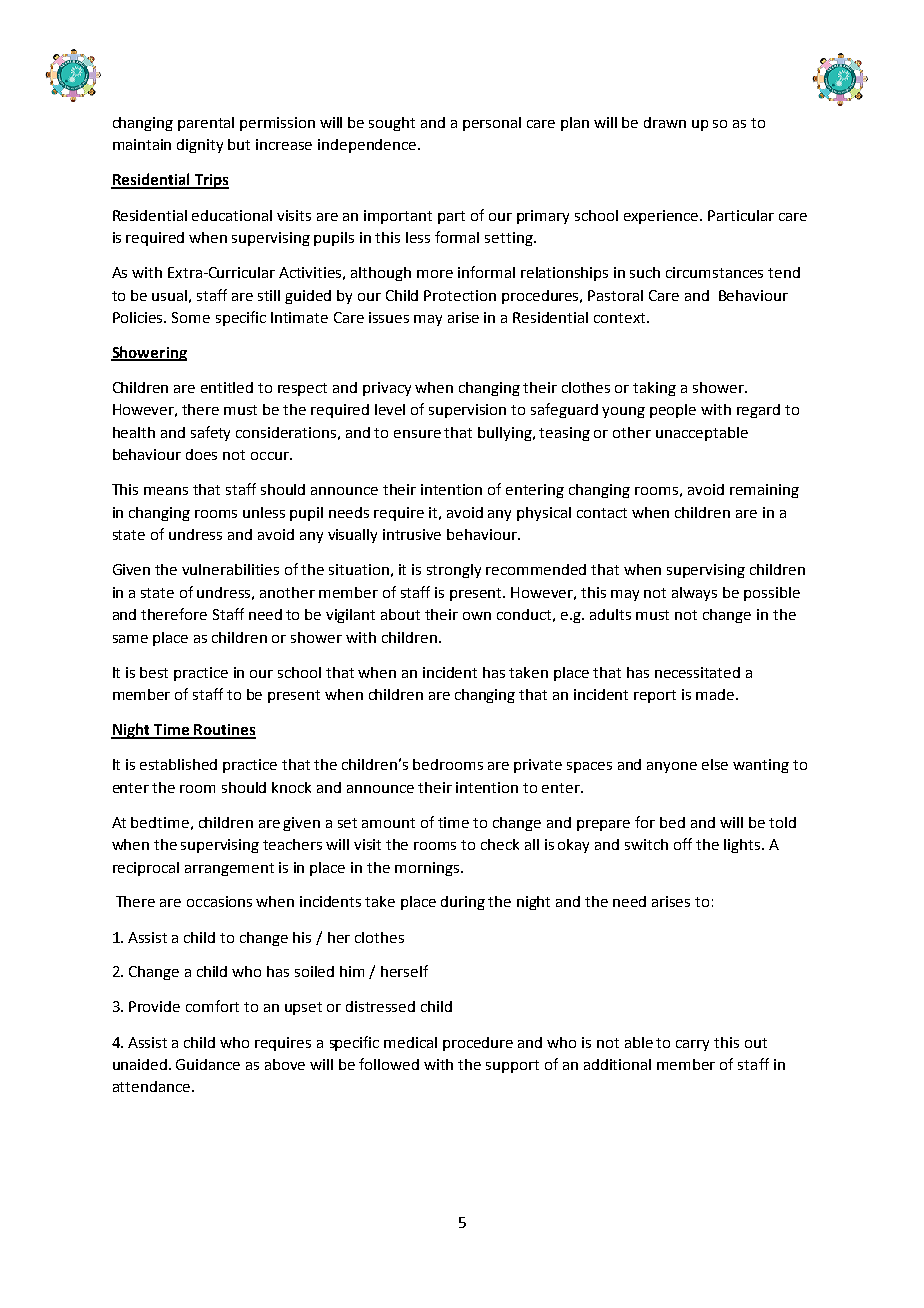 This document has width=924, height=1308. What do you see at coordinates (230, 569) in the document?
I see `vulnerabilities` at bounding box center [230, 569].
